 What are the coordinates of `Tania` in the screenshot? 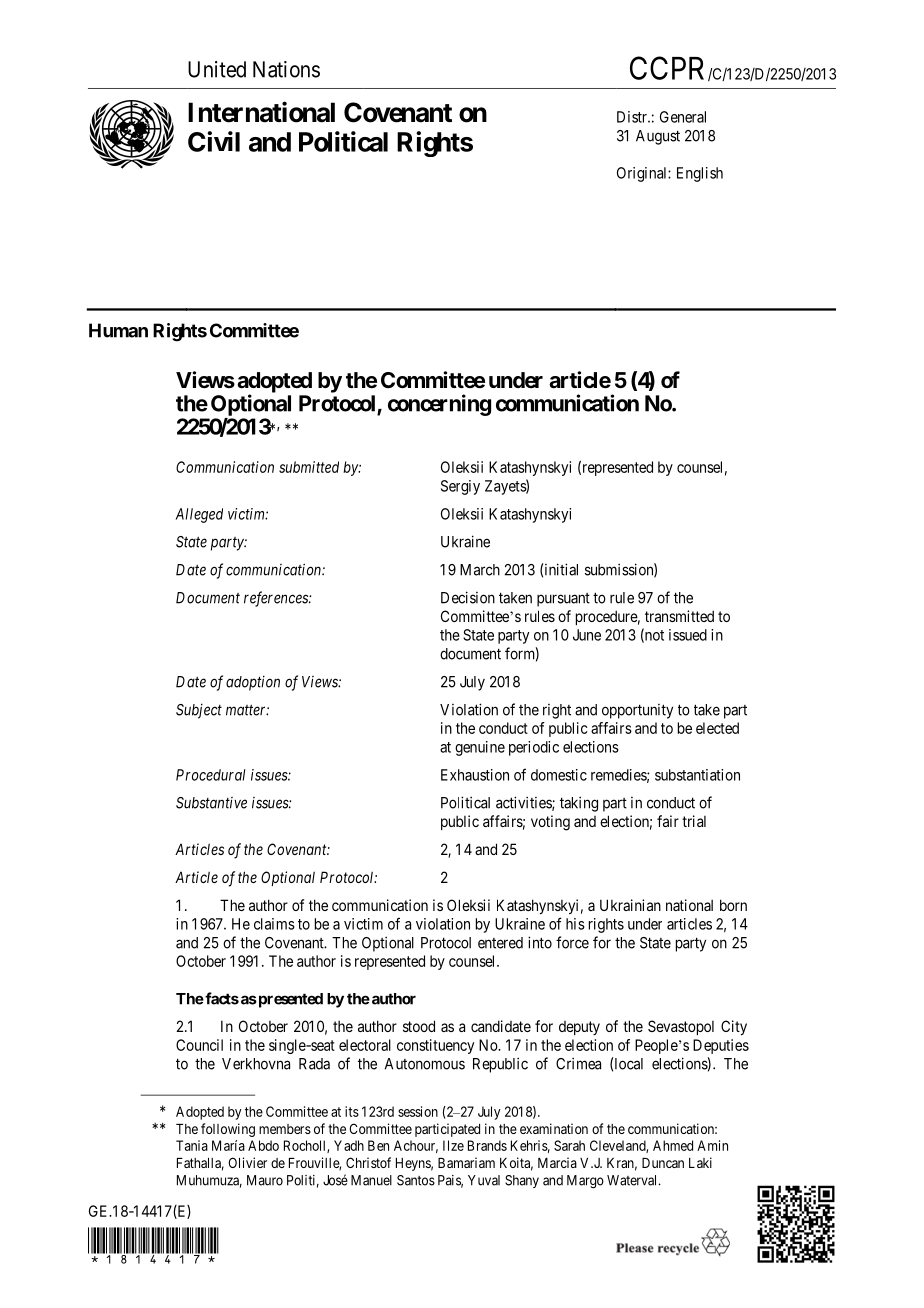 It's located at (192, 1145).
